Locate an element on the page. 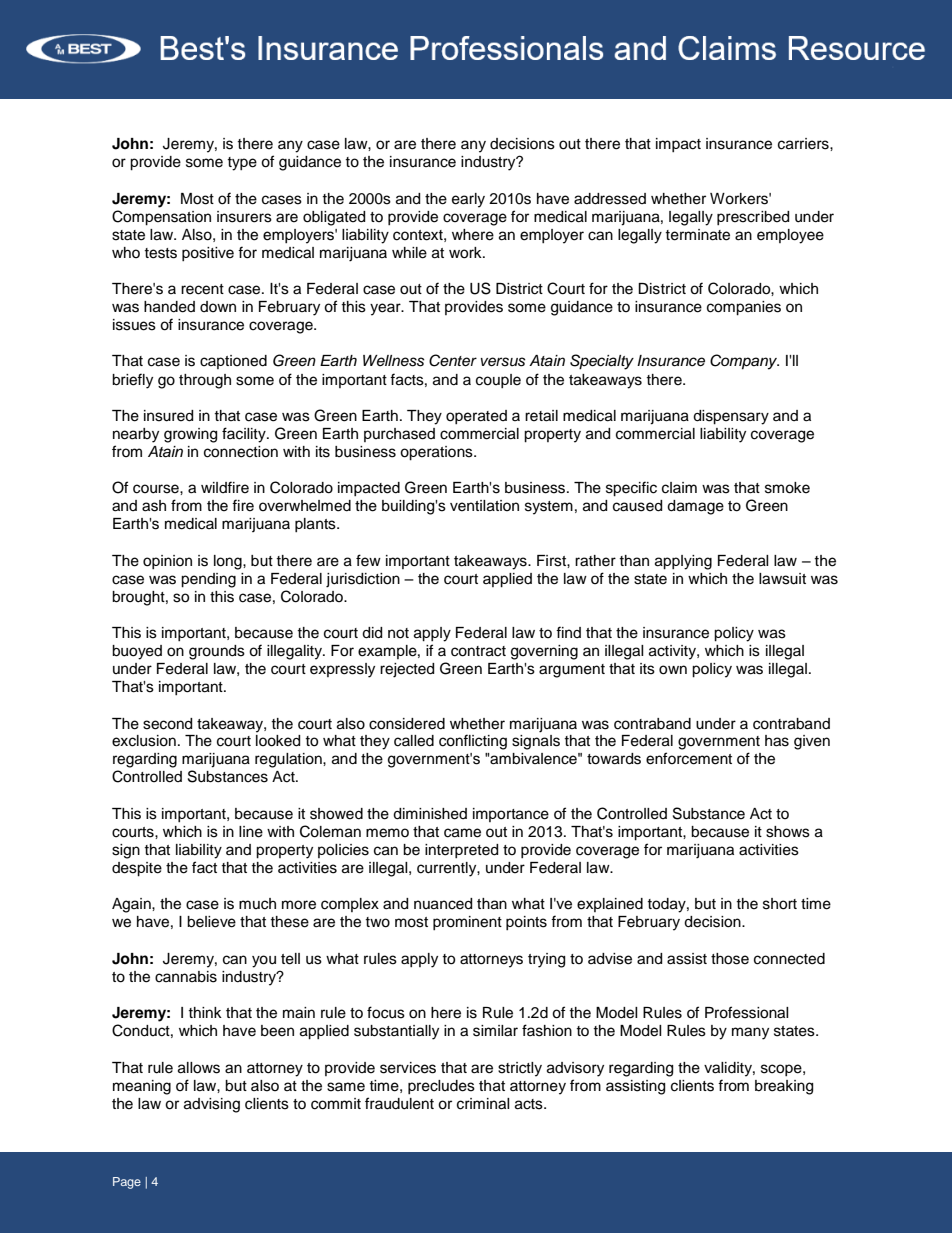 The image size is (952, 1233). ventilation is located at coordinates (484, 506).
